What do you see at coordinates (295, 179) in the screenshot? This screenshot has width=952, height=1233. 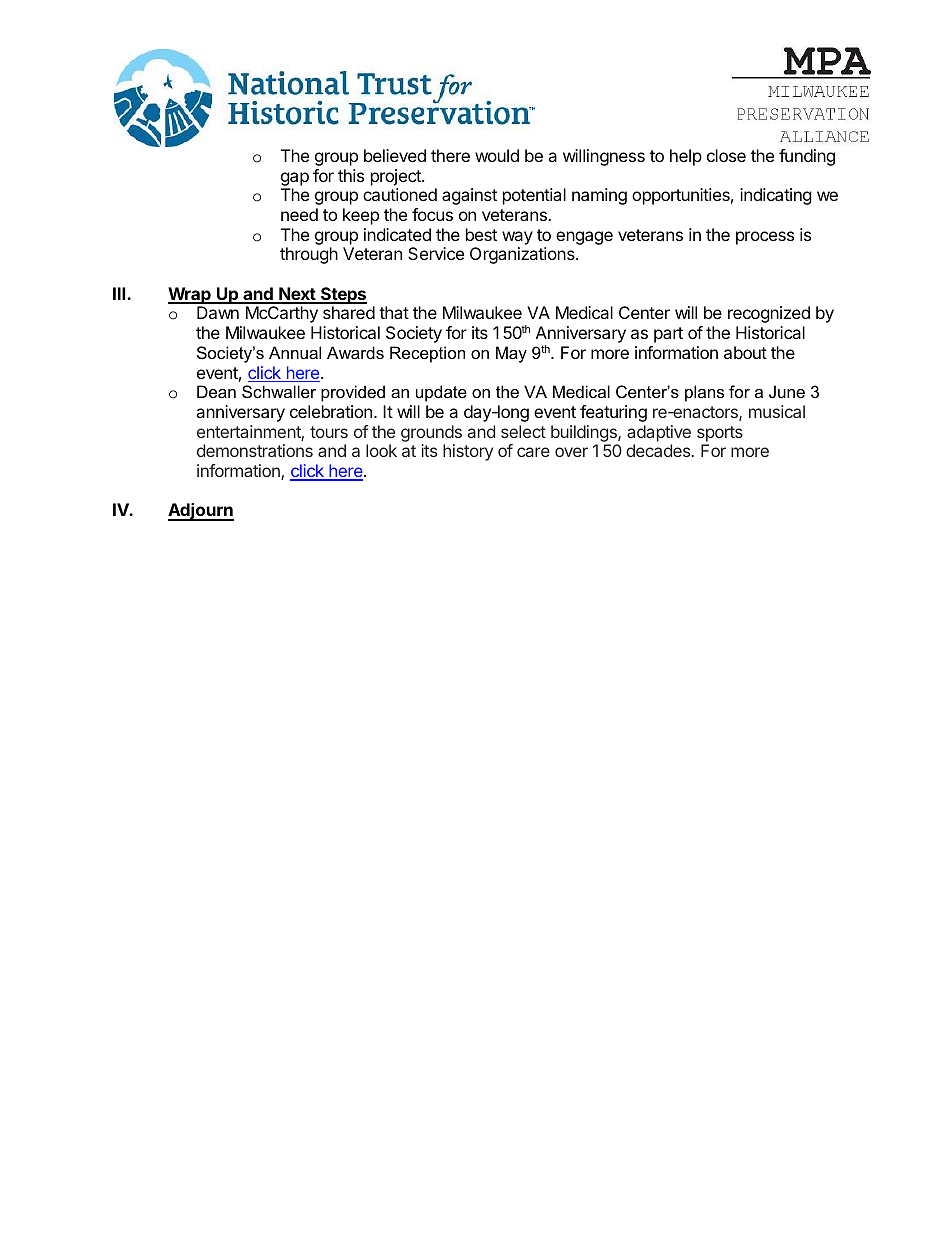 I see `gap` at bounding box center [295, 179].
